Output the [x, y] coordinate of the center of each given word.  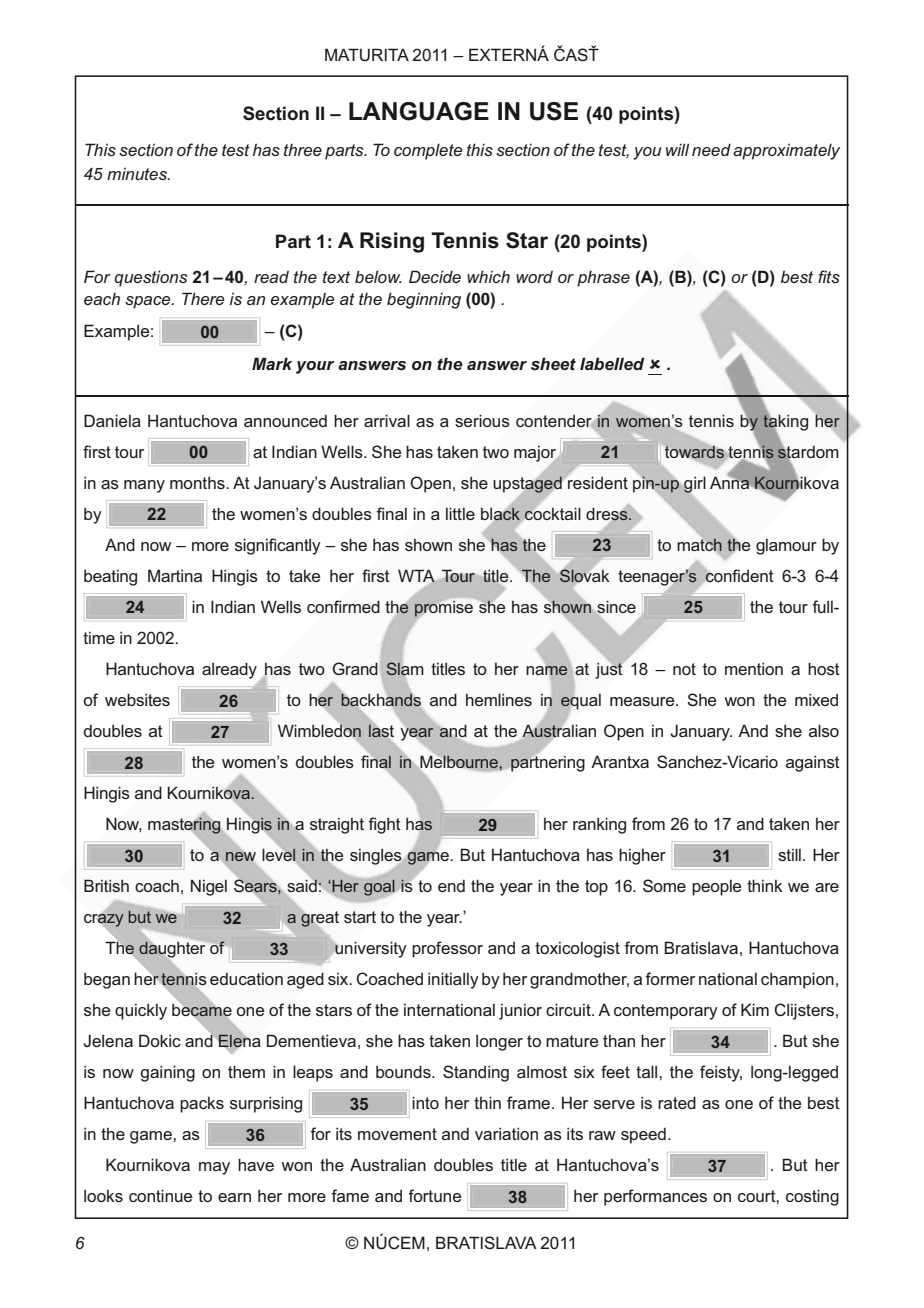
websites [137, 699]
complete [428, 151]
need [711, 149]
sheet [553, 364]
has [266, 149]
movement [397, 1134]
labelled [612, 363]
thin [487, 1102]
